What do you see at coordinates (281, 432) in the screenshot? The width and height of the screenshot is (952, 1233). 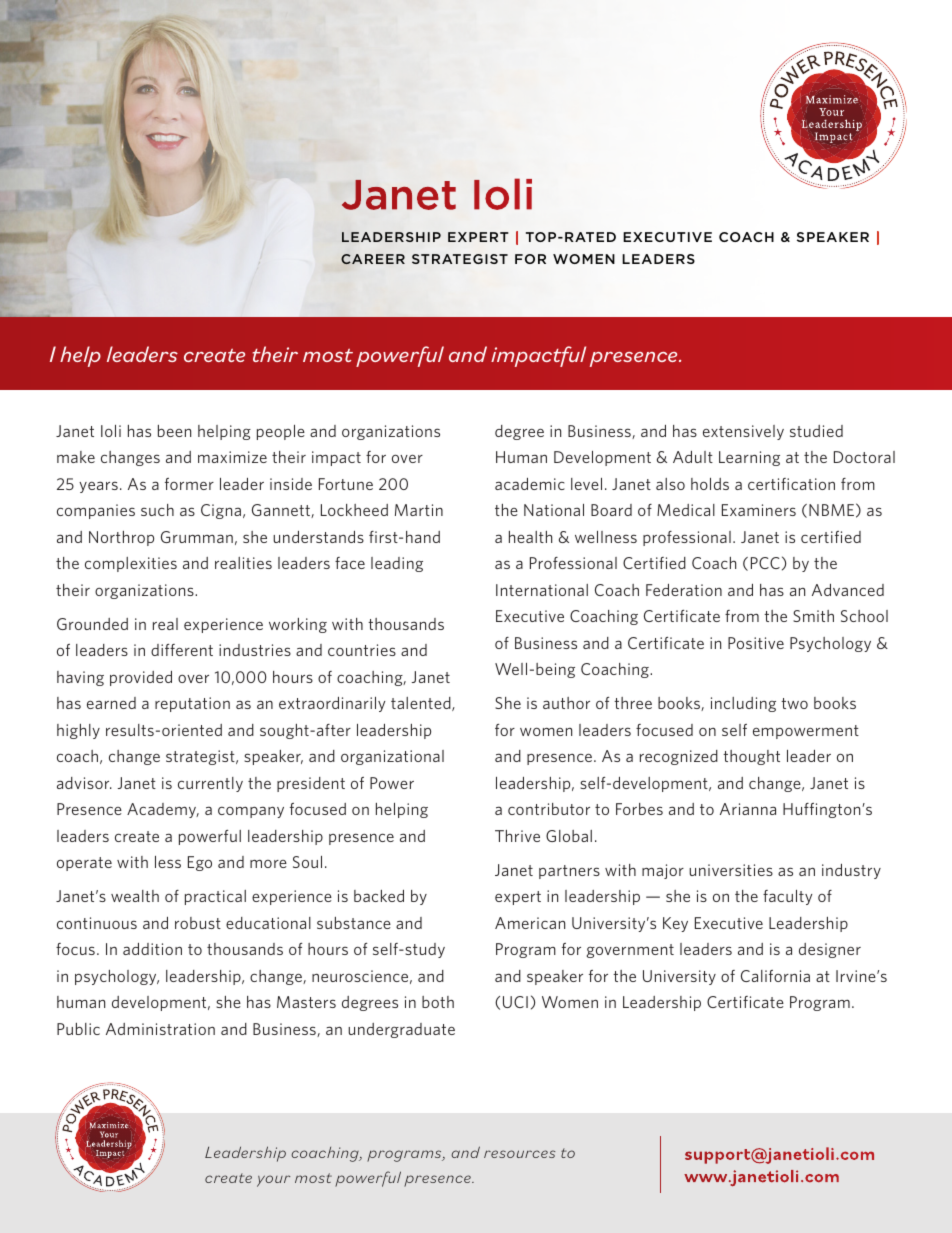 I see `people` at bounding box center [281, 432].
